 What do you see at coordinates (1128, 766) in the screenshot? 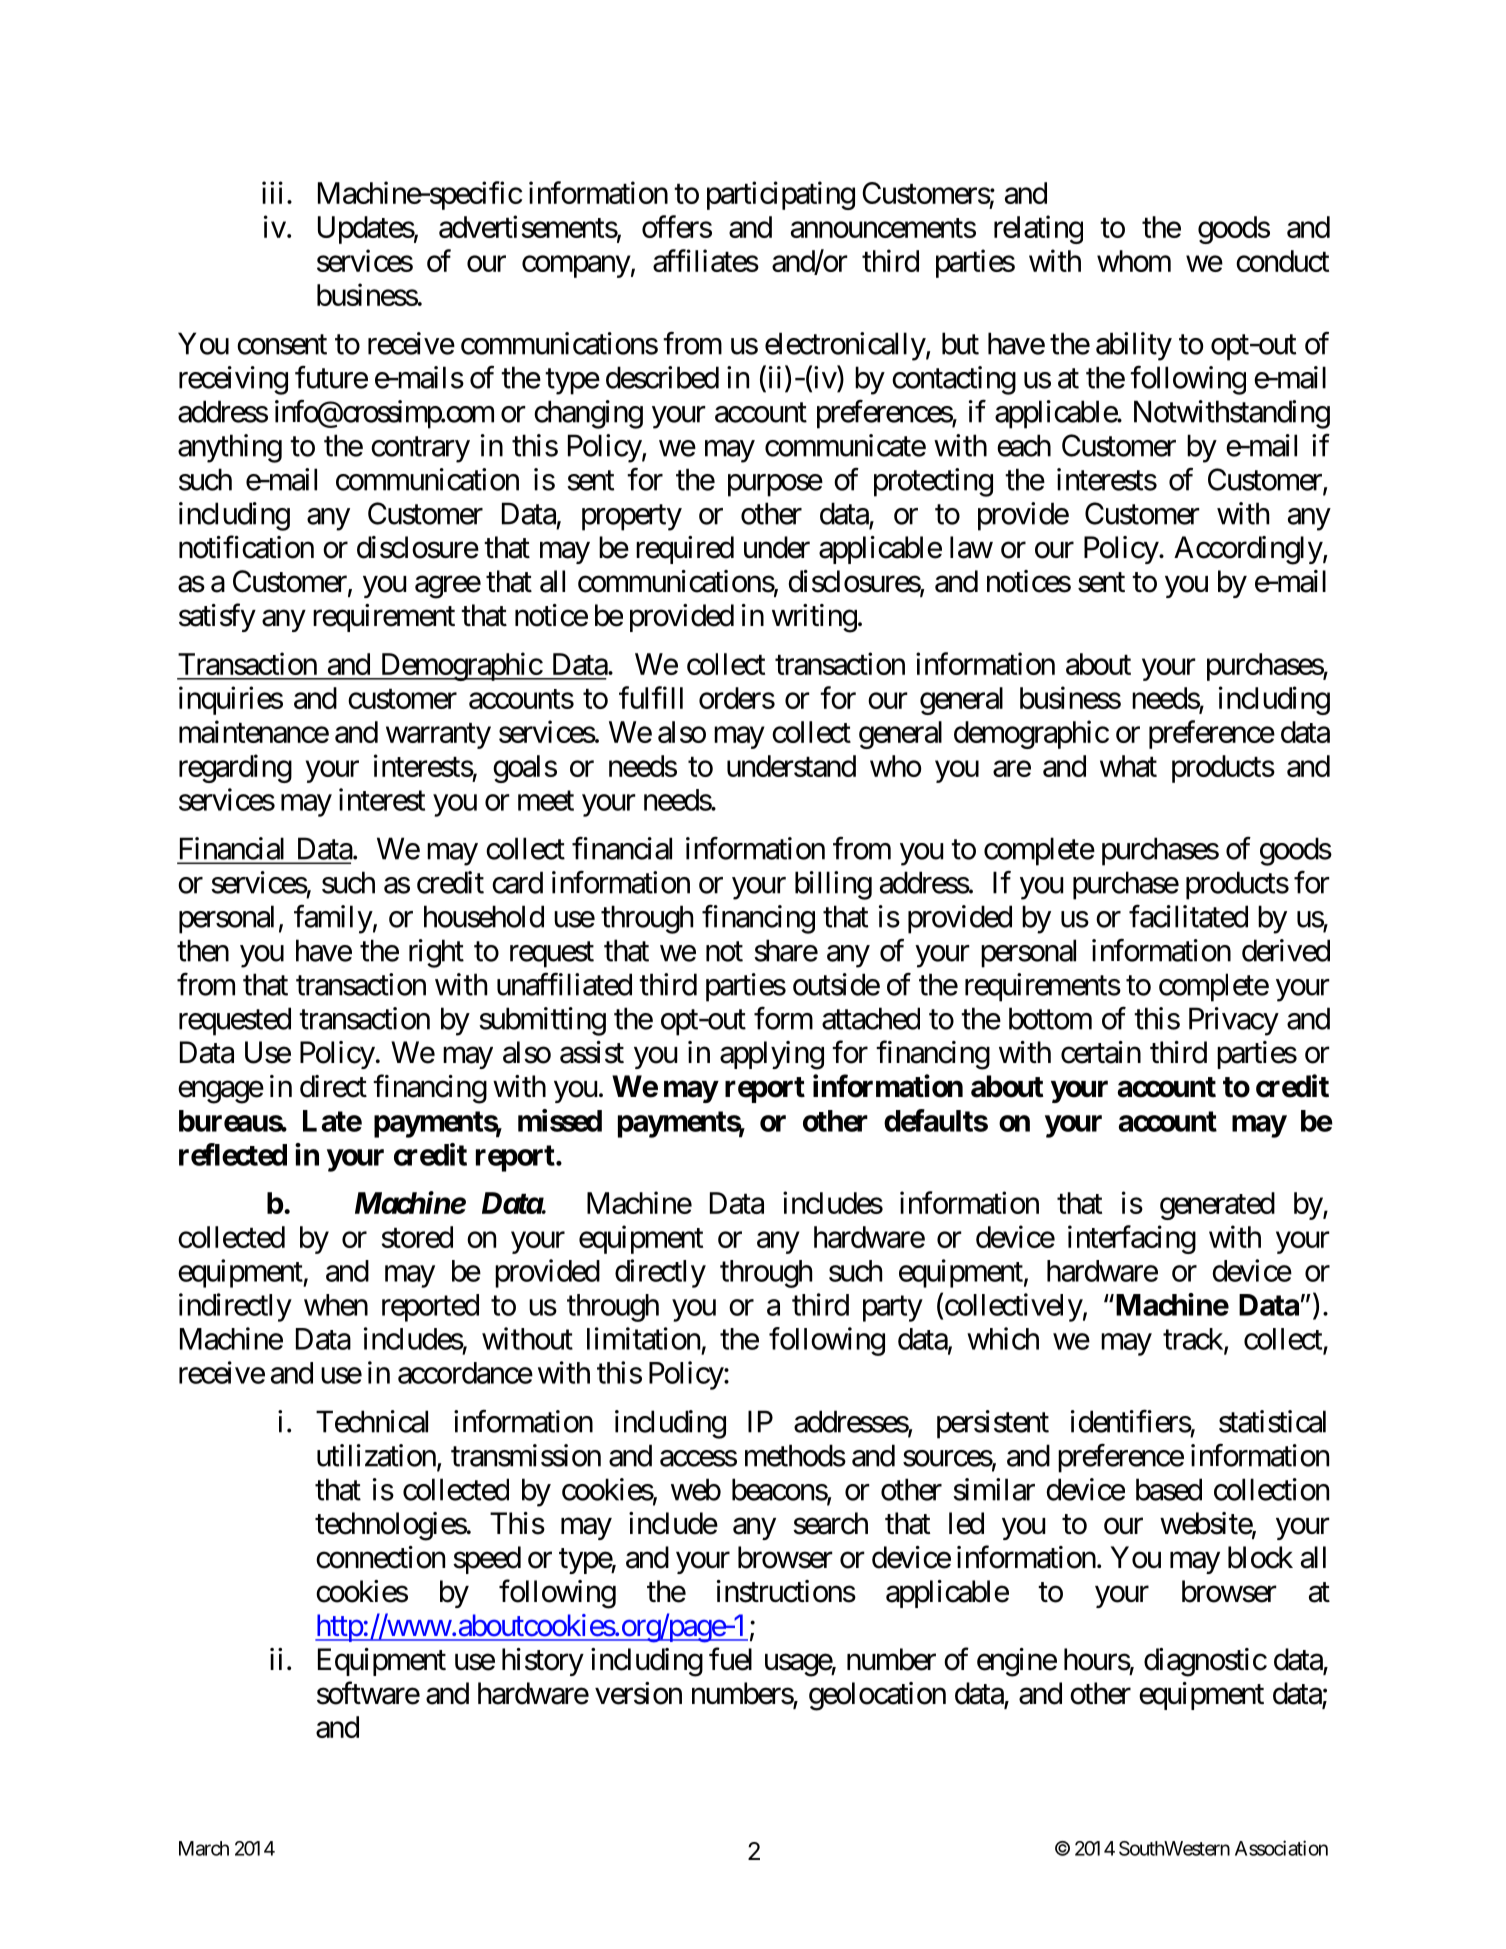
I see `what` at bounding box center [1128, 766].
